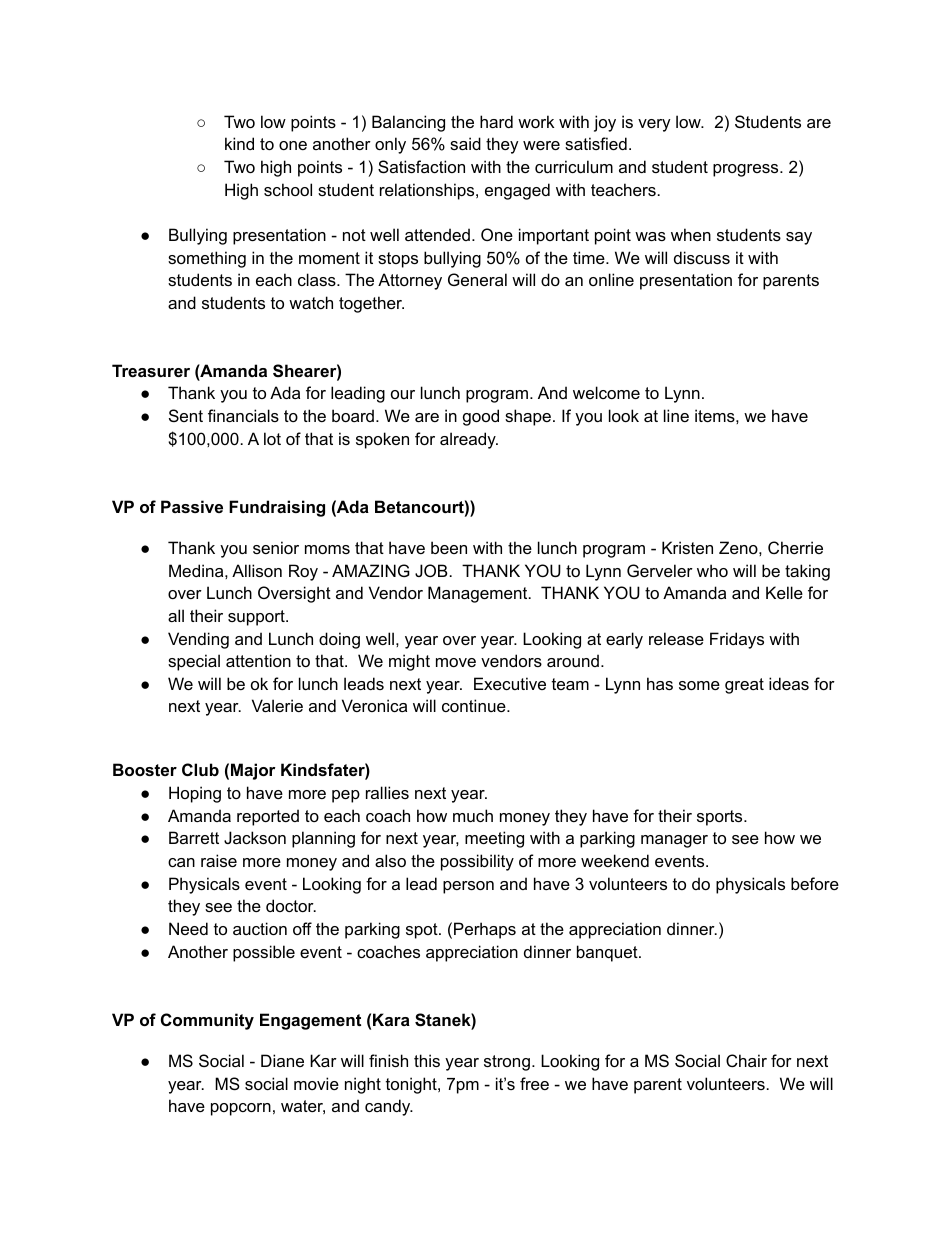 This image has height=1233, width=952. I want to click on popcorn, so click(241, 1109).
